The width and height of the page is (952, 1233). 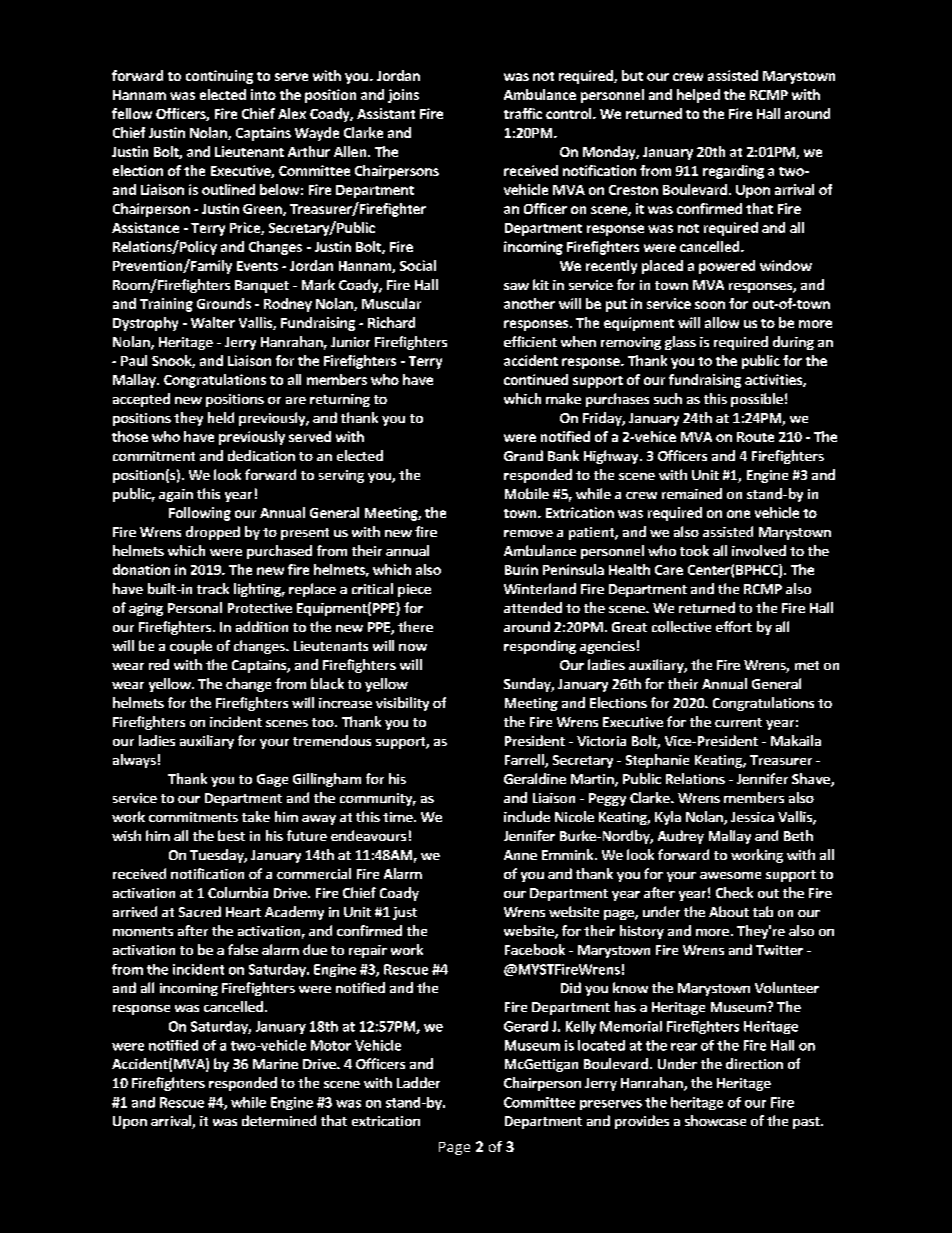 I want to click on Marine, so click(x=275, y=1064).
